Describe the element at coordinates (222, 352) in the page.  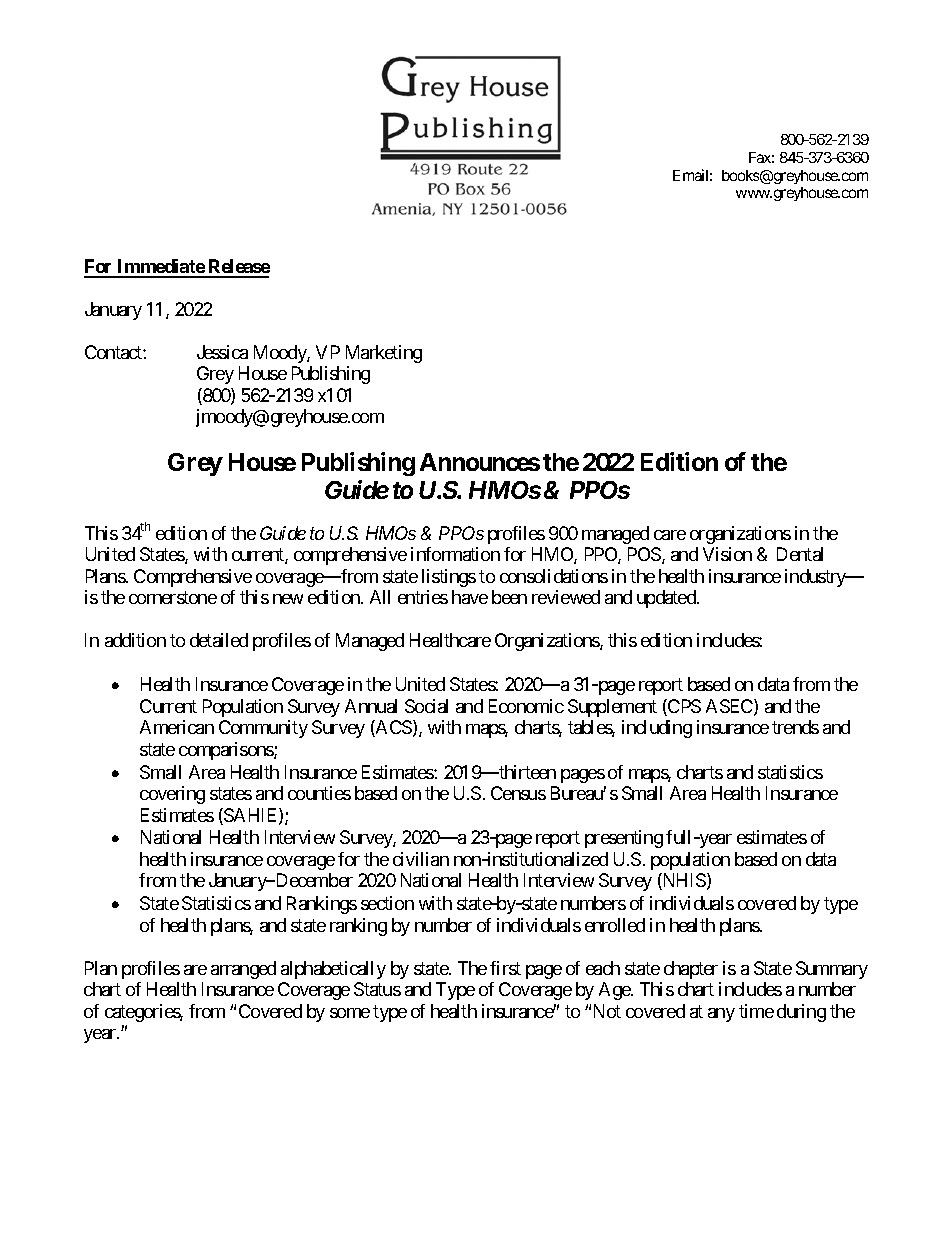
I see `Jessica` at that location.
